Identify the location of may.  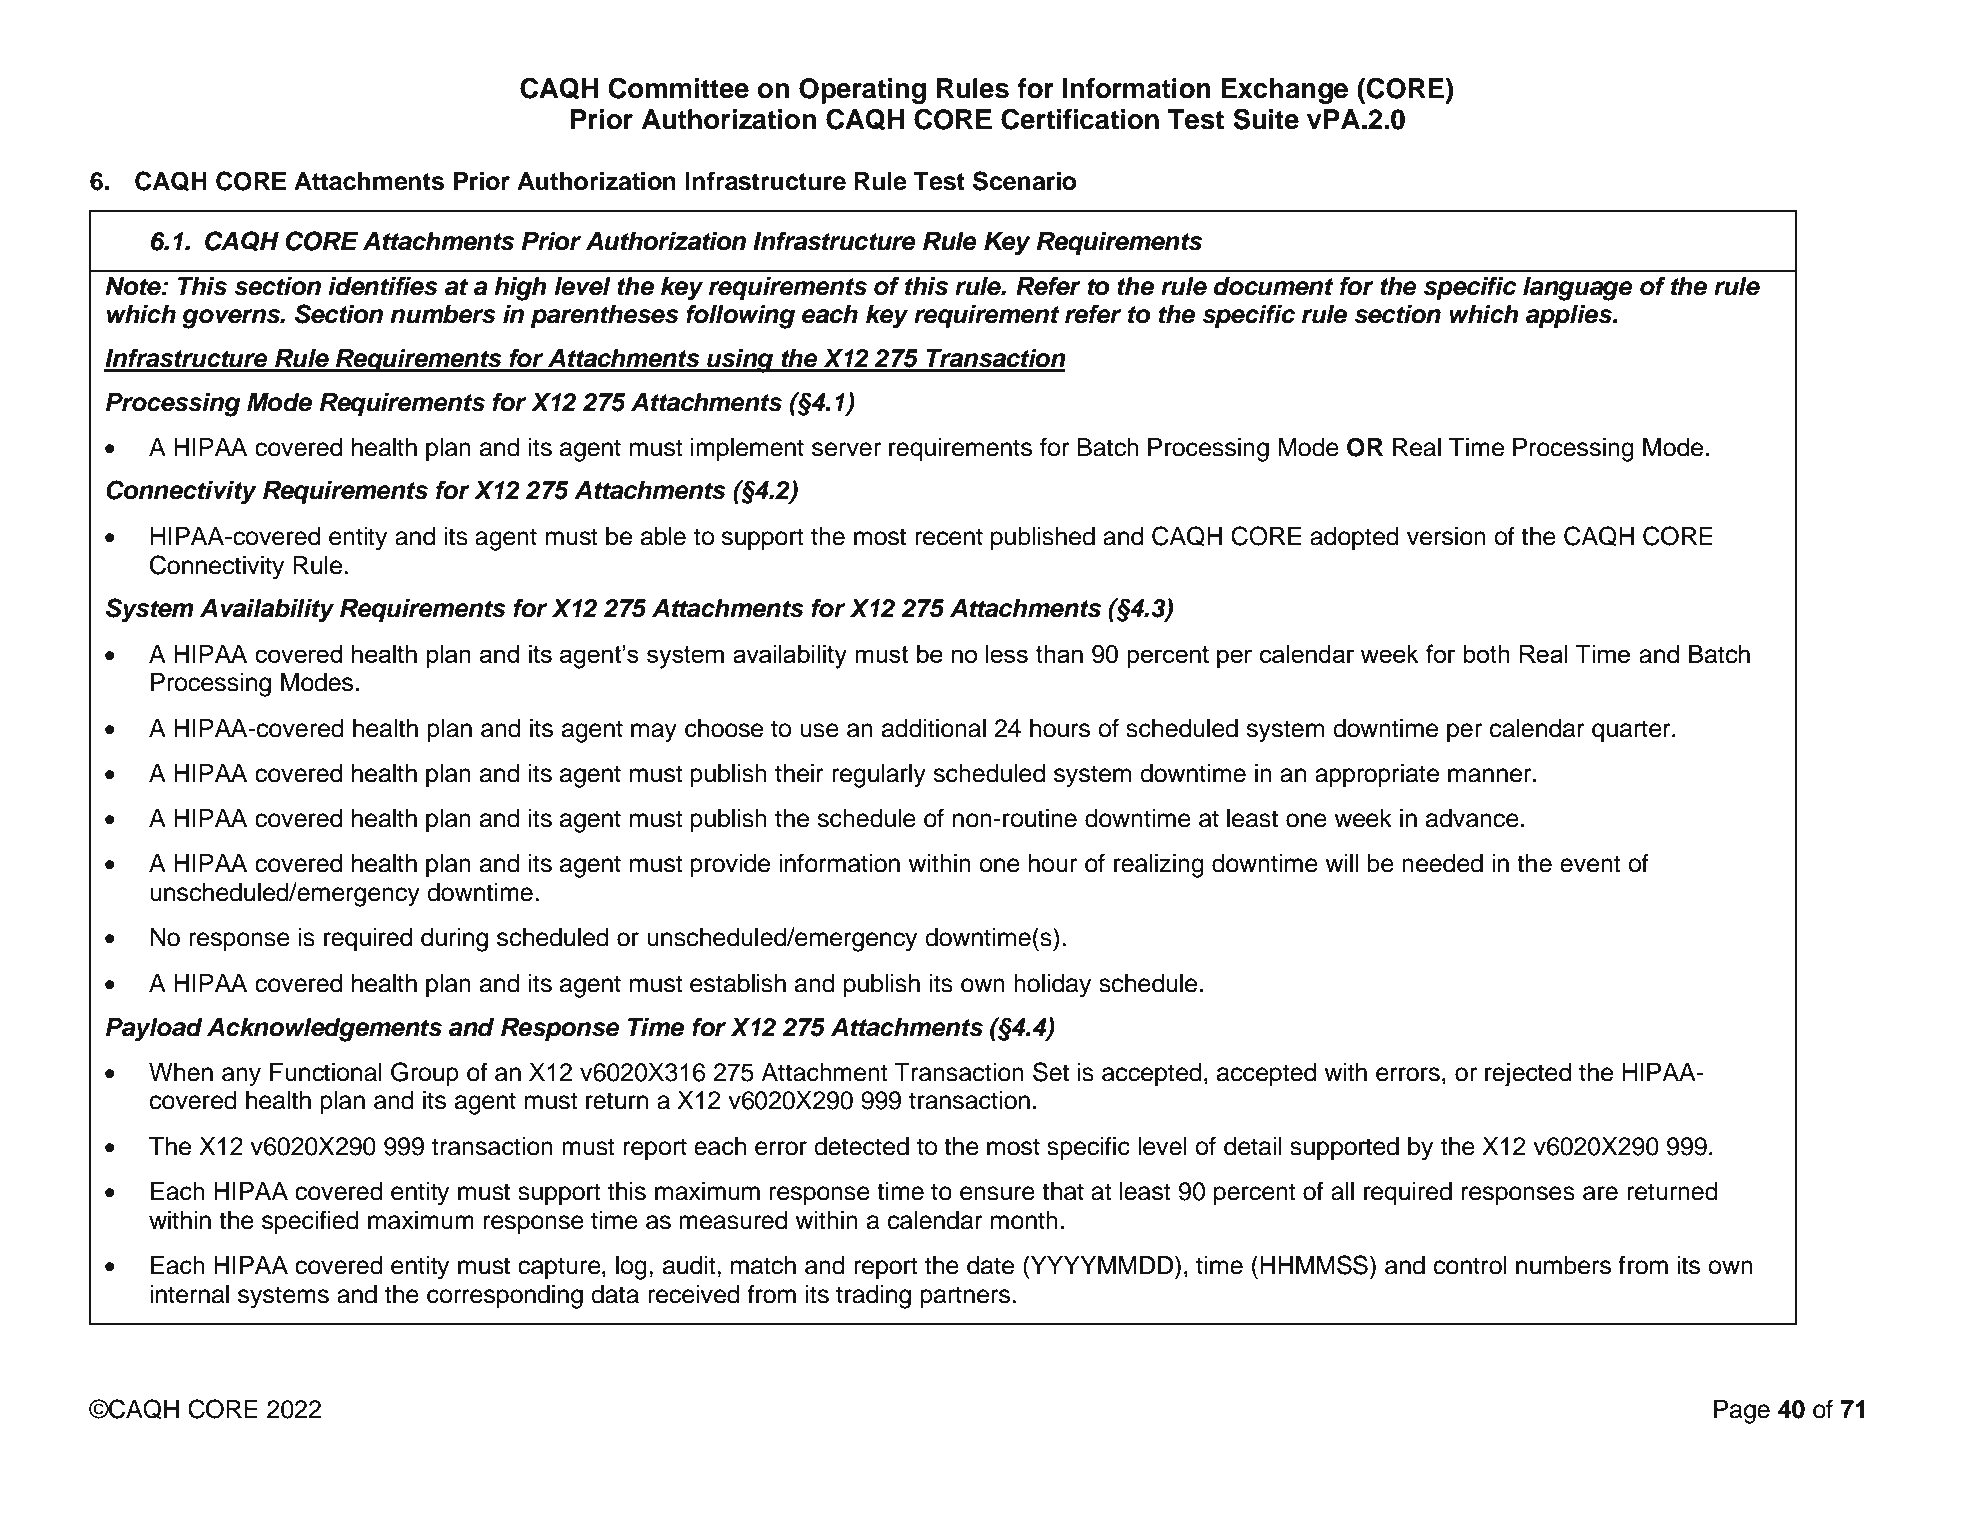
(654, 733).
